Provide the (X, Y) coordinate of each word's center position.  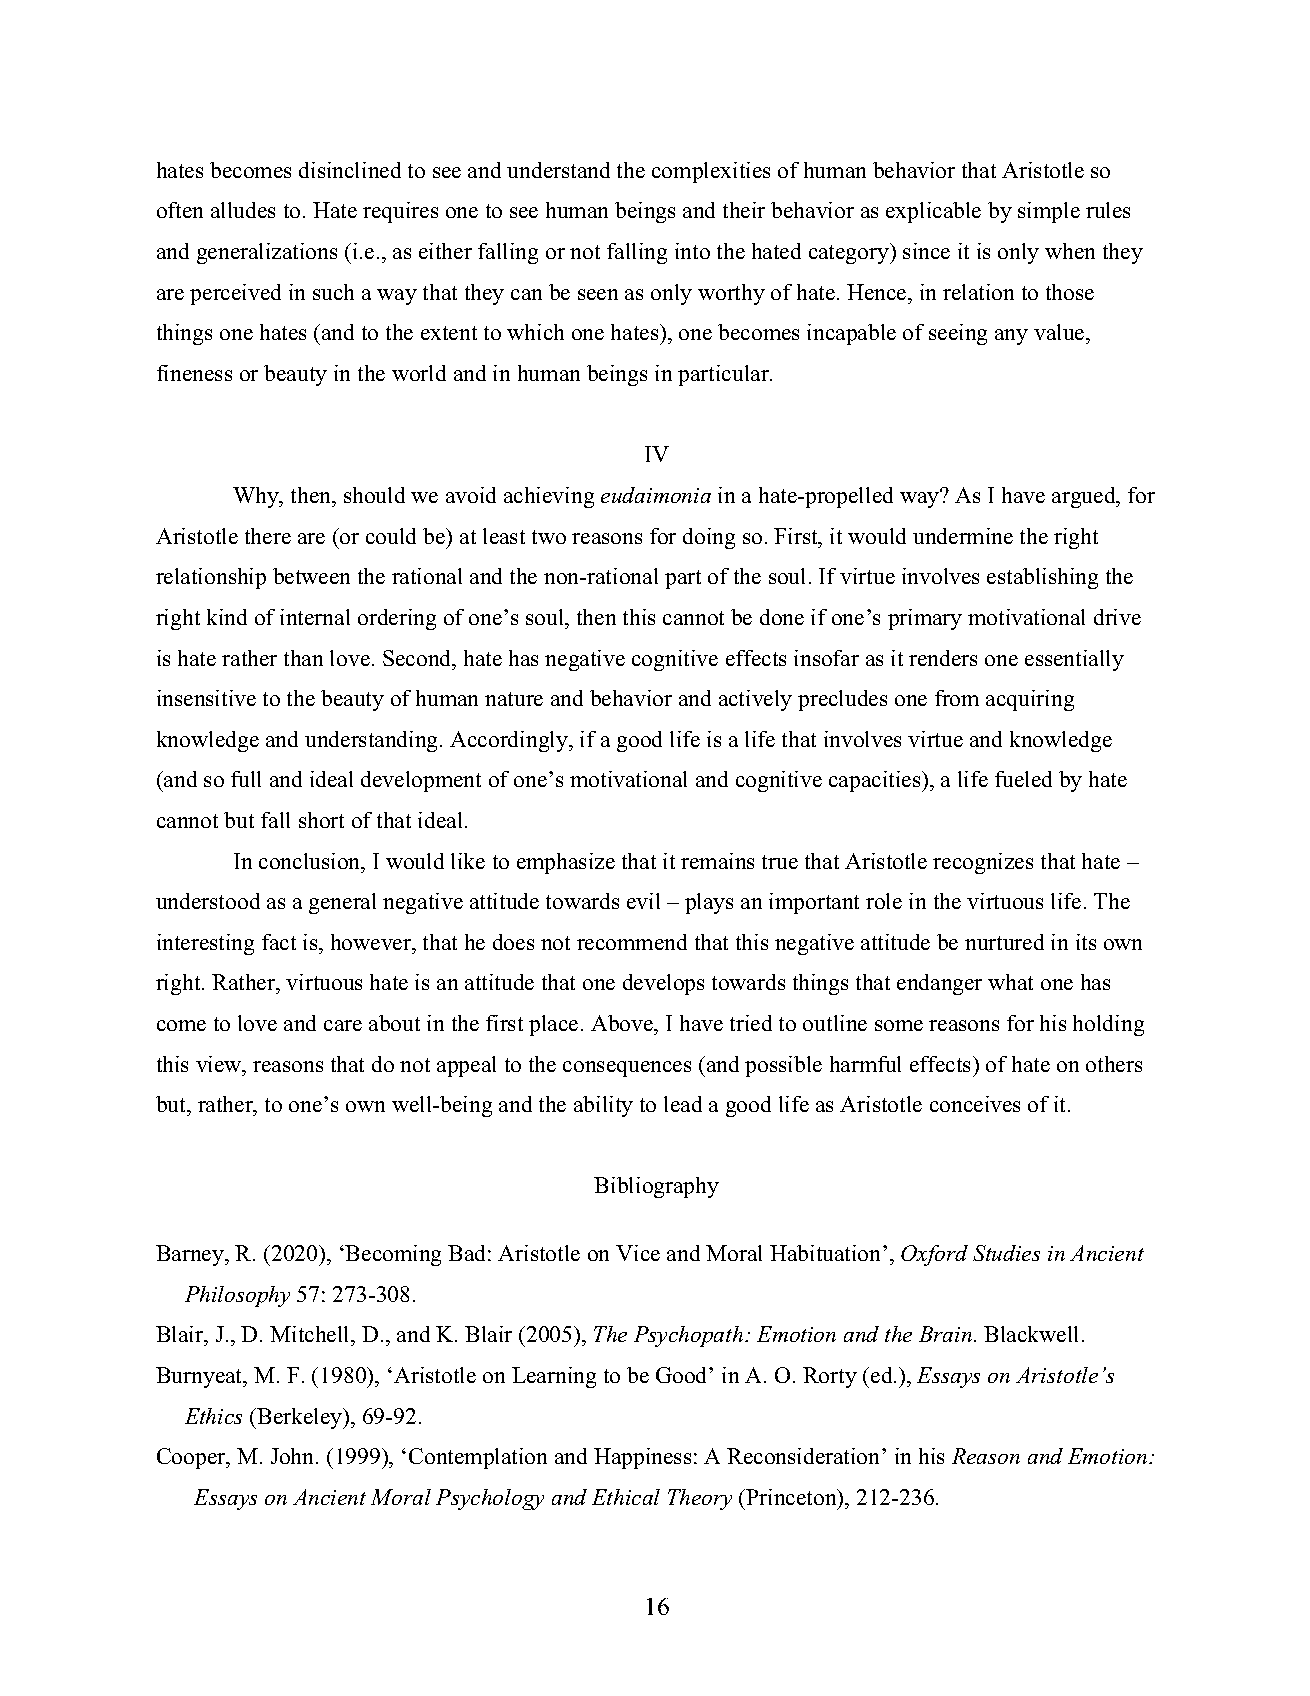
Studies (1006, 1253)
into (692, 251)
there (268, 536)
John (294, 1456)
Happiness (642, 1458)
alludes (243, 210)
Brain (945, 1334)
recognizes (983, 863)
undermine (963, 536)
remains (717, 861)
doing (709, 538)
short (321, 820)
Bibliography (656, 1187)
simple (1049, 212)
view (220, 1064)
